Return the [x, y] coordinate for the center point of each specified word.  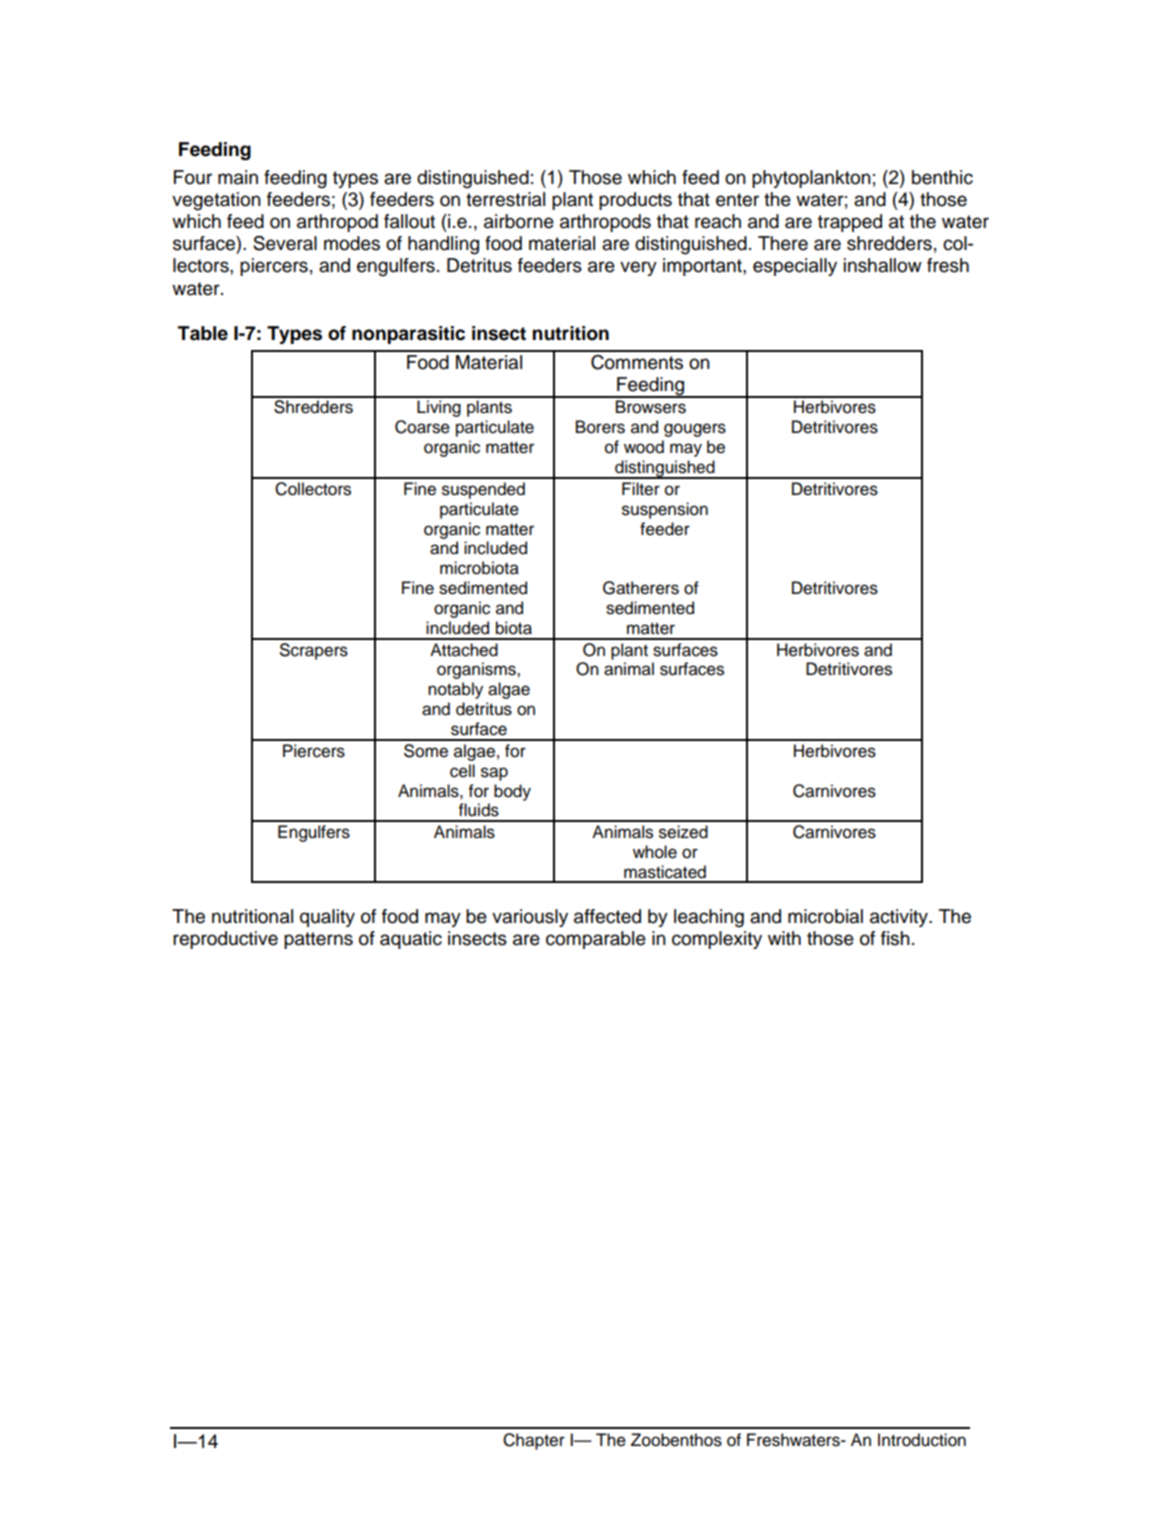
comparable [596, 940]
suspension [665, 510]
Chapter [534, 1441]
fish [895, 938]
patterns [318, 940]
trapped [850, 223]
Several [285, 243]
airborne [519, 221]
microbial [825, 916]
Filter [641, 489]
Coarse [422, 427]
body [512, 792]
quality [327, 918]
